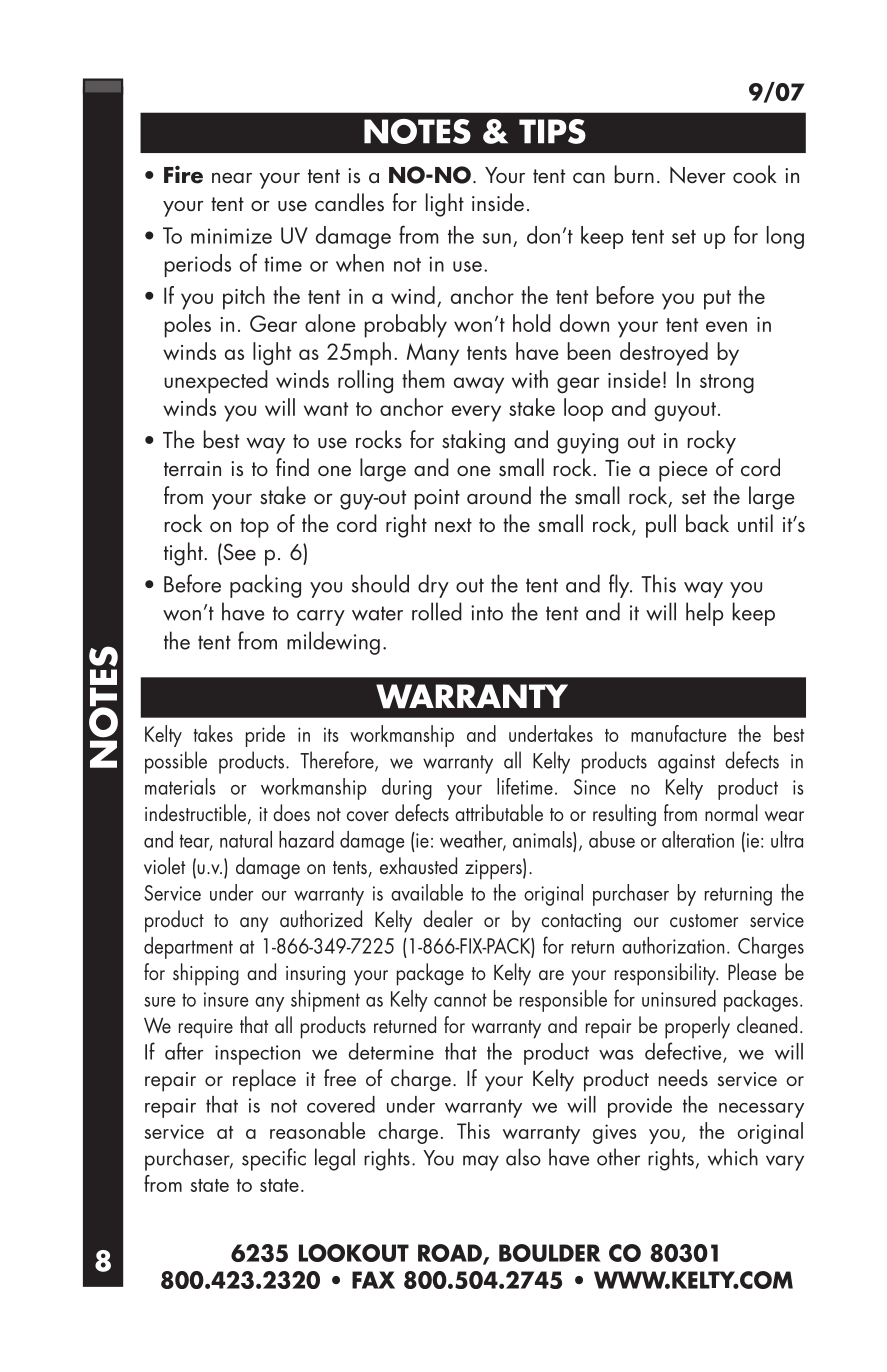 The width and height of the screenshot is (887, 1372). I want to click on ROAD, so click(451, 1254).
